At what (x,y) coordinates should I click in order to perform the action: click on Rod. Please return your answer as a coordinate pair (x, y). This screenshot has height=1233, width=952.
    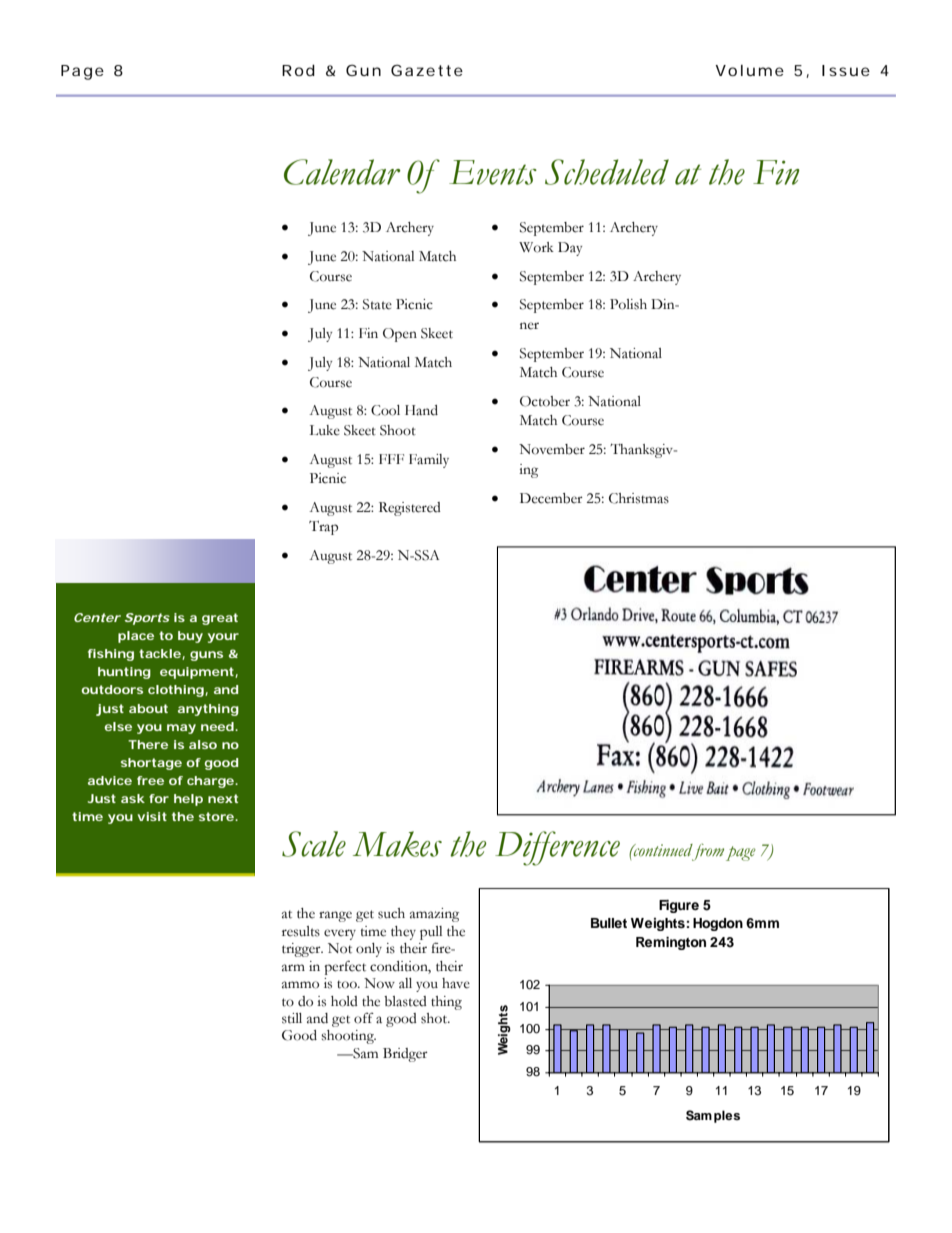
    Looking at the image, I should click on (298, 70).
